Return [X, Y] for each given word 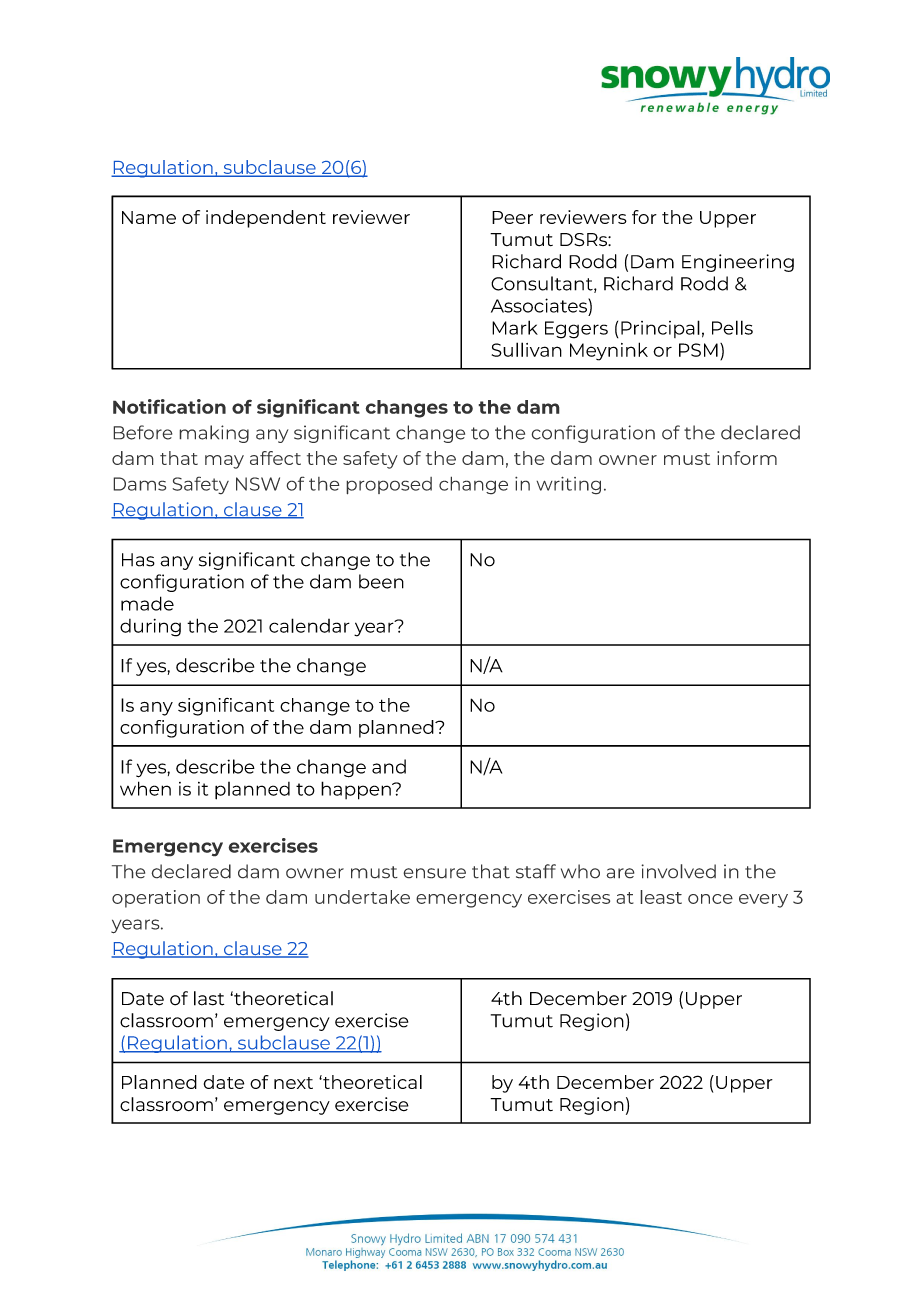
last [209, 998]
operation [156, 899]
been [381, 581]
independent [266, 219]
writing [568, 485]
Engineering [738, 263]
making [214, 434]
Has [138, 560]
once [710, 899]
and [389, 766]
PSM [698, 350]
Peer [512, 217]
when [145, 788]
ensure [434, 873]
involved [678, 871]
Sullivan [527, 349]
